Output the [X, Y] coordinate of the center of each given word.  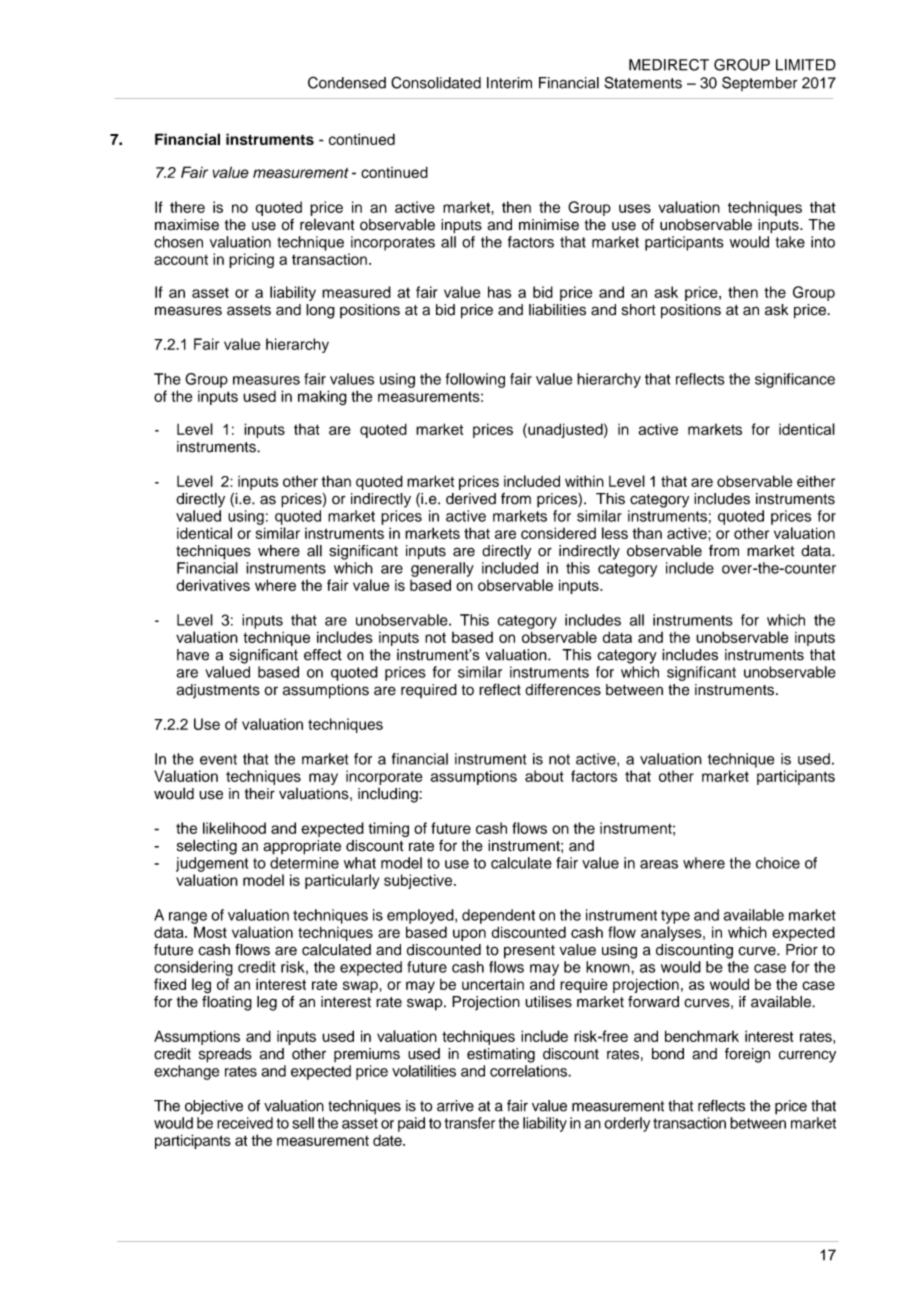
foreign [747, 1055]
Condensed [347, 82]
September [760, 83]
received [245, 1123]
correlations [529, 1071]
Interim [509, 83]
